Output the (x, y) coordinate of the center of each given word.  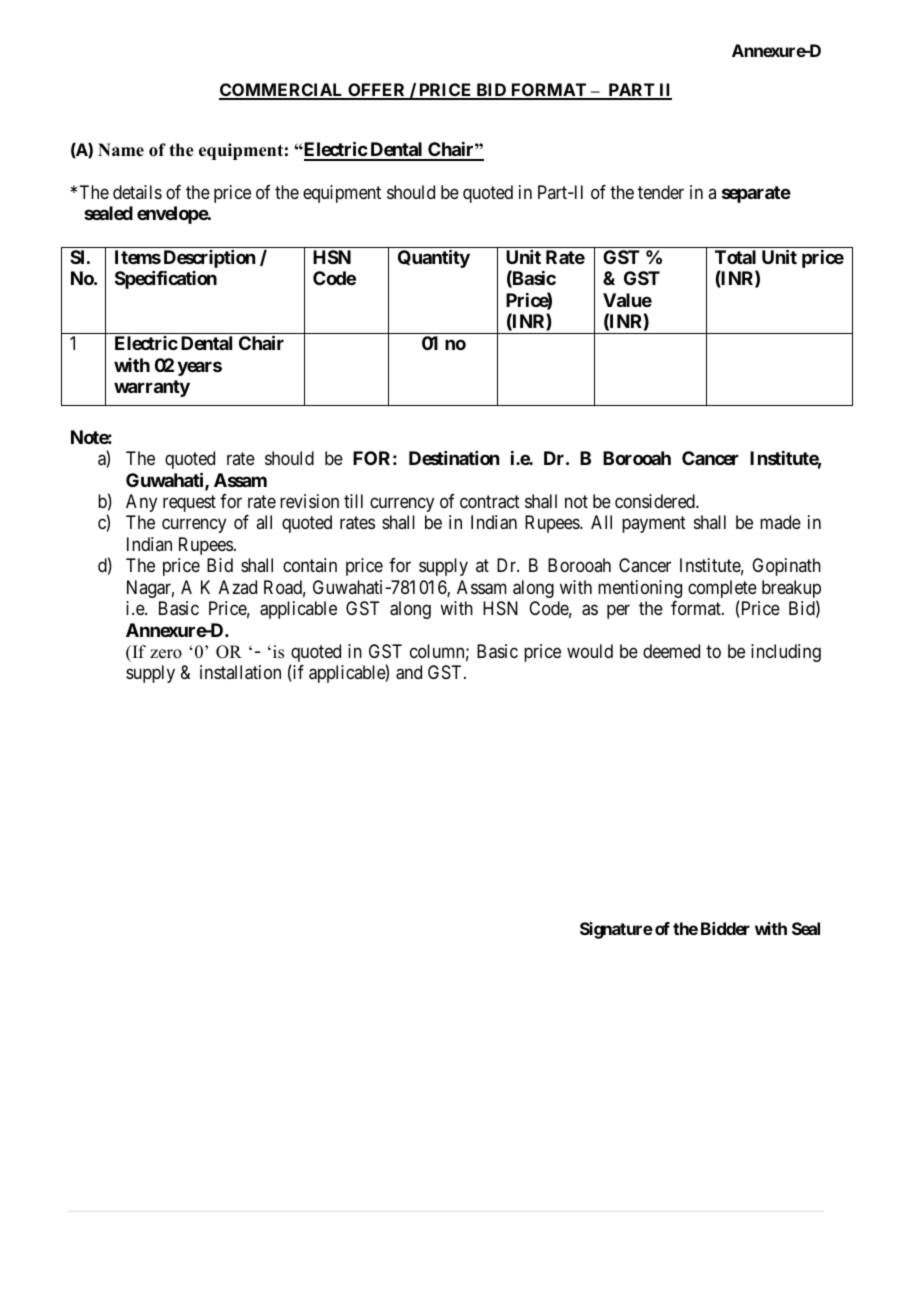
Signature (616, 930)
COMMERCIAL (282, 91)
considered (656, 501)
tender (661, 192)
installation (240, 672)
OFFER (377, 91)
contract (490, 502)
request (189, 503)
